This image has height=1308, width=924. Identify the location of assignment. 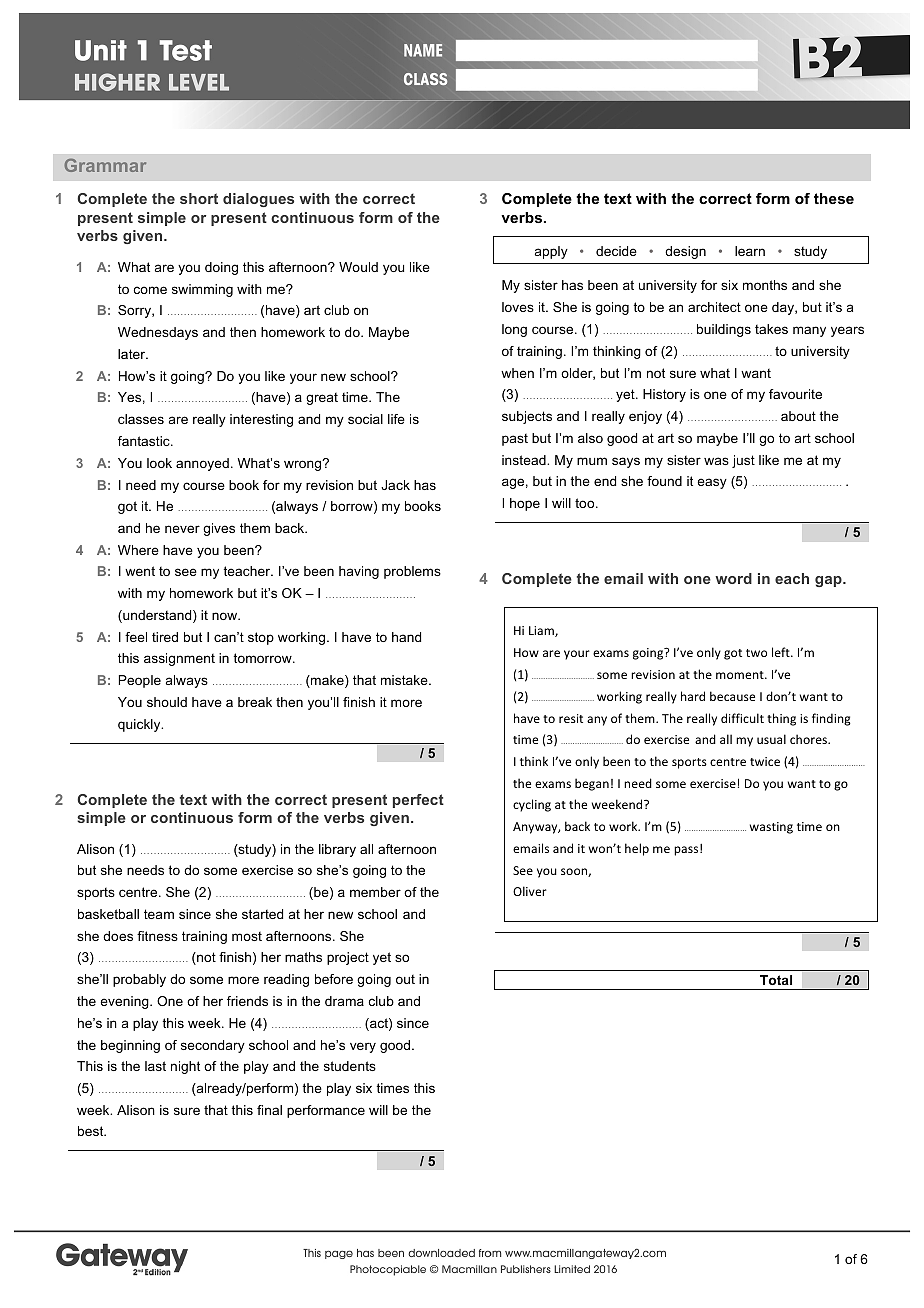
(179, 659).
